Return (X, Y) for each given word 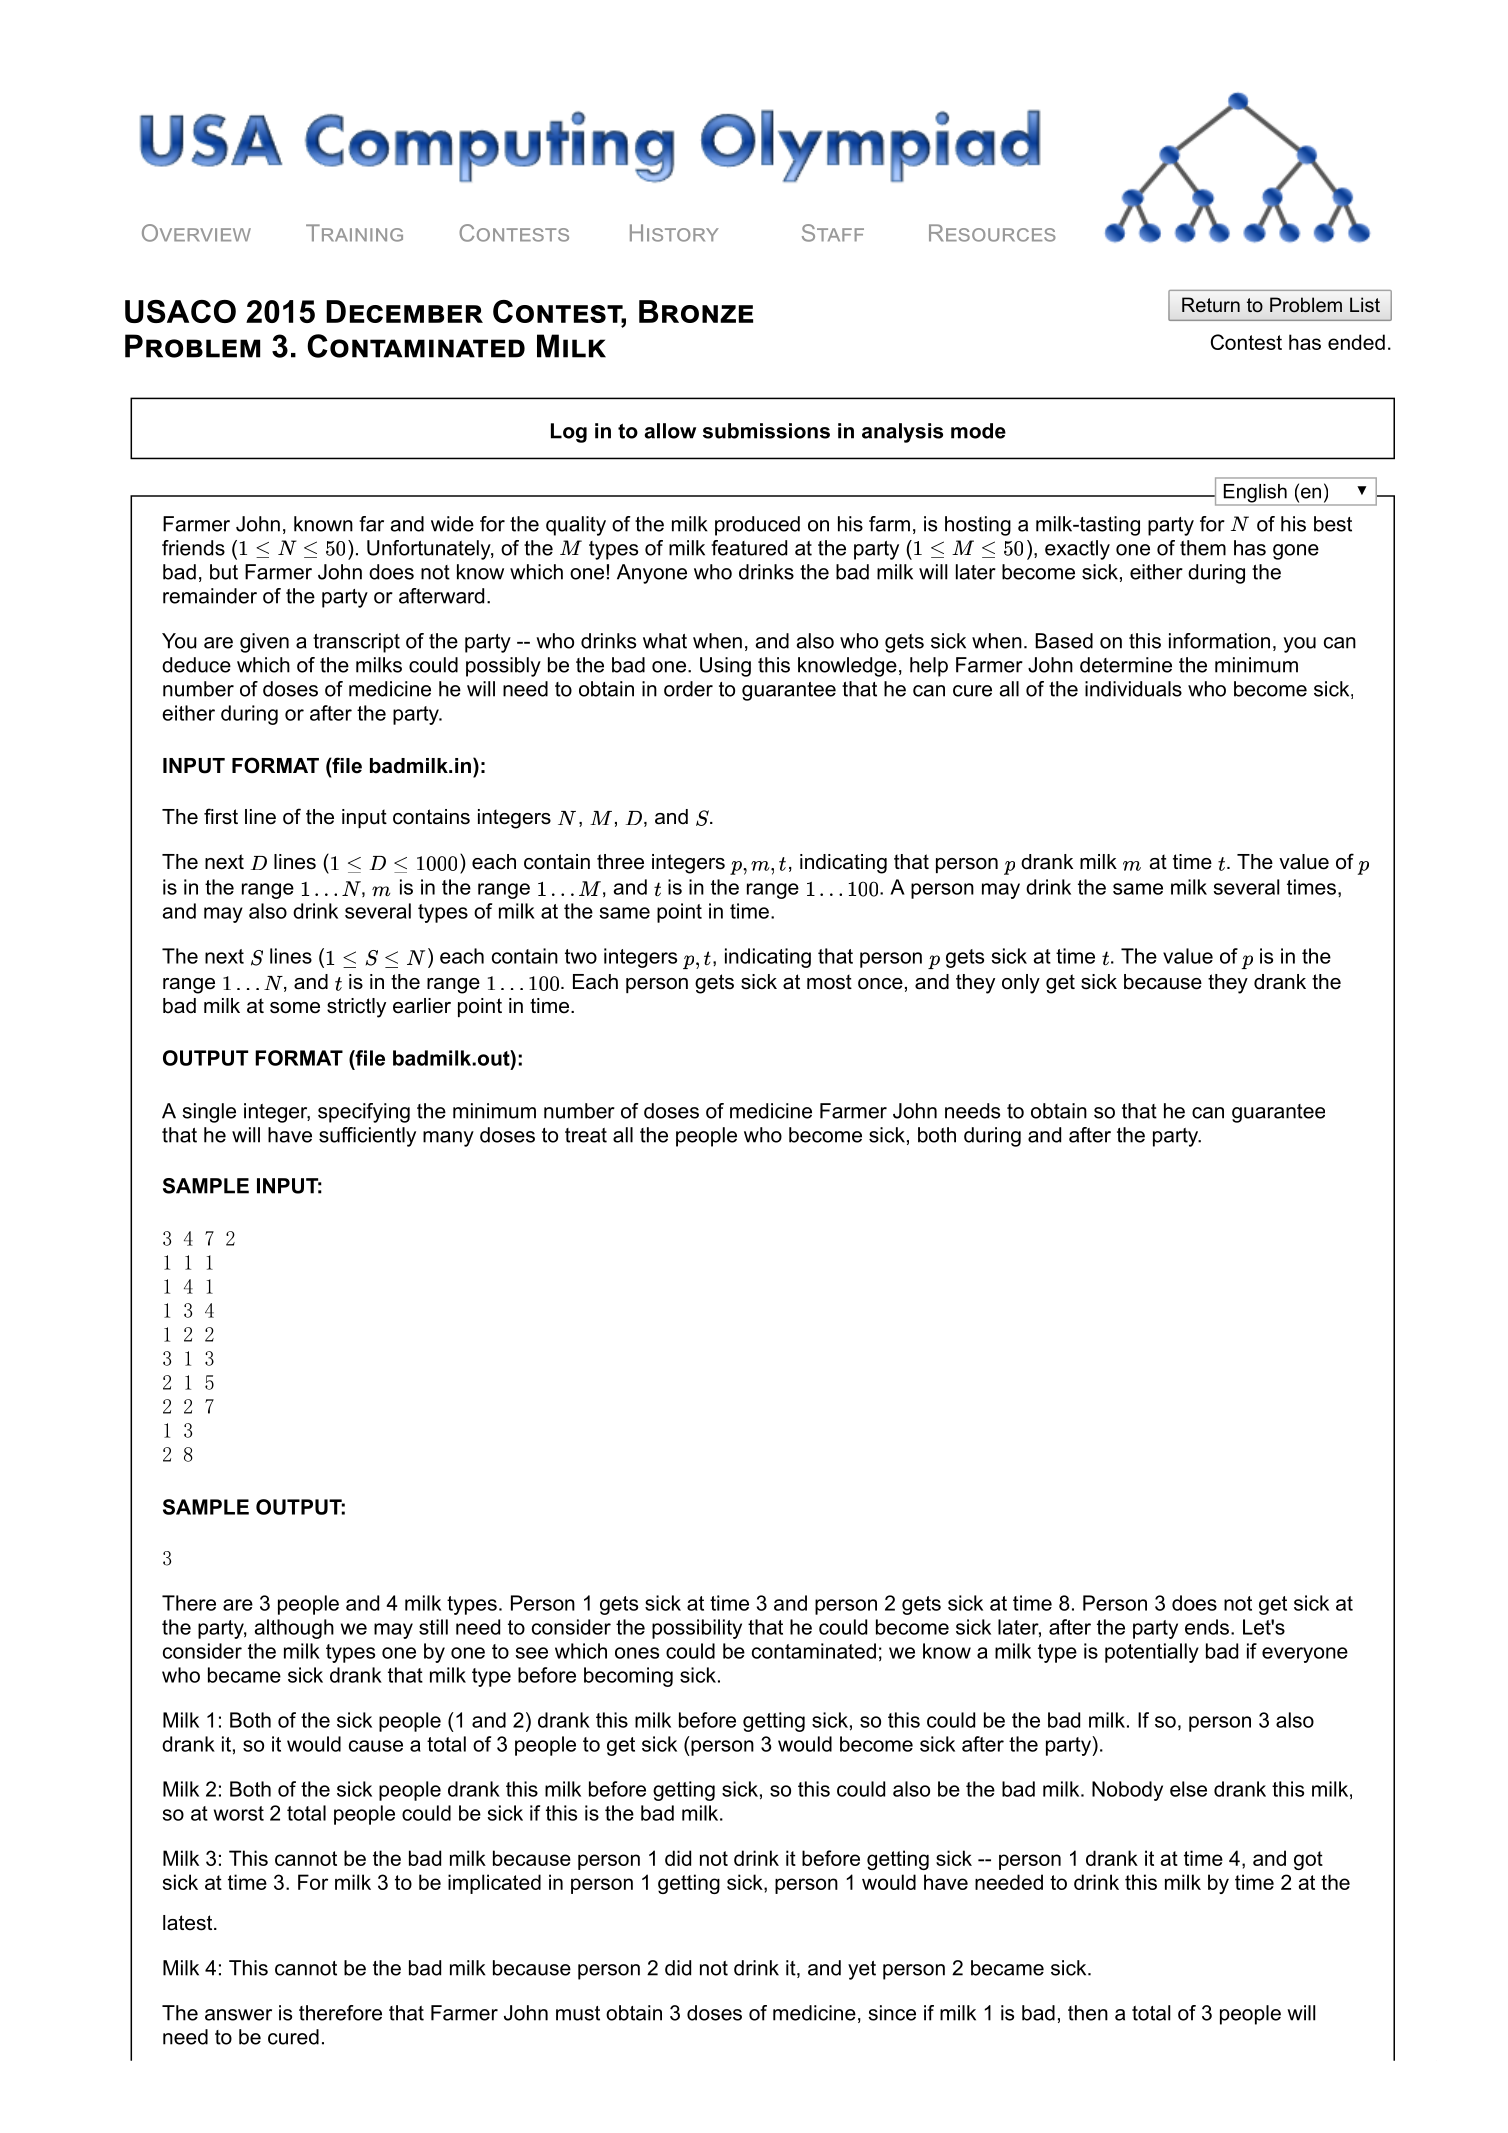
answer (238, 2015)
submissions (766, 431)
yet (862, 1970)
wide (452, 524)
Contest (1246, 342)
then (1088, 2013)
